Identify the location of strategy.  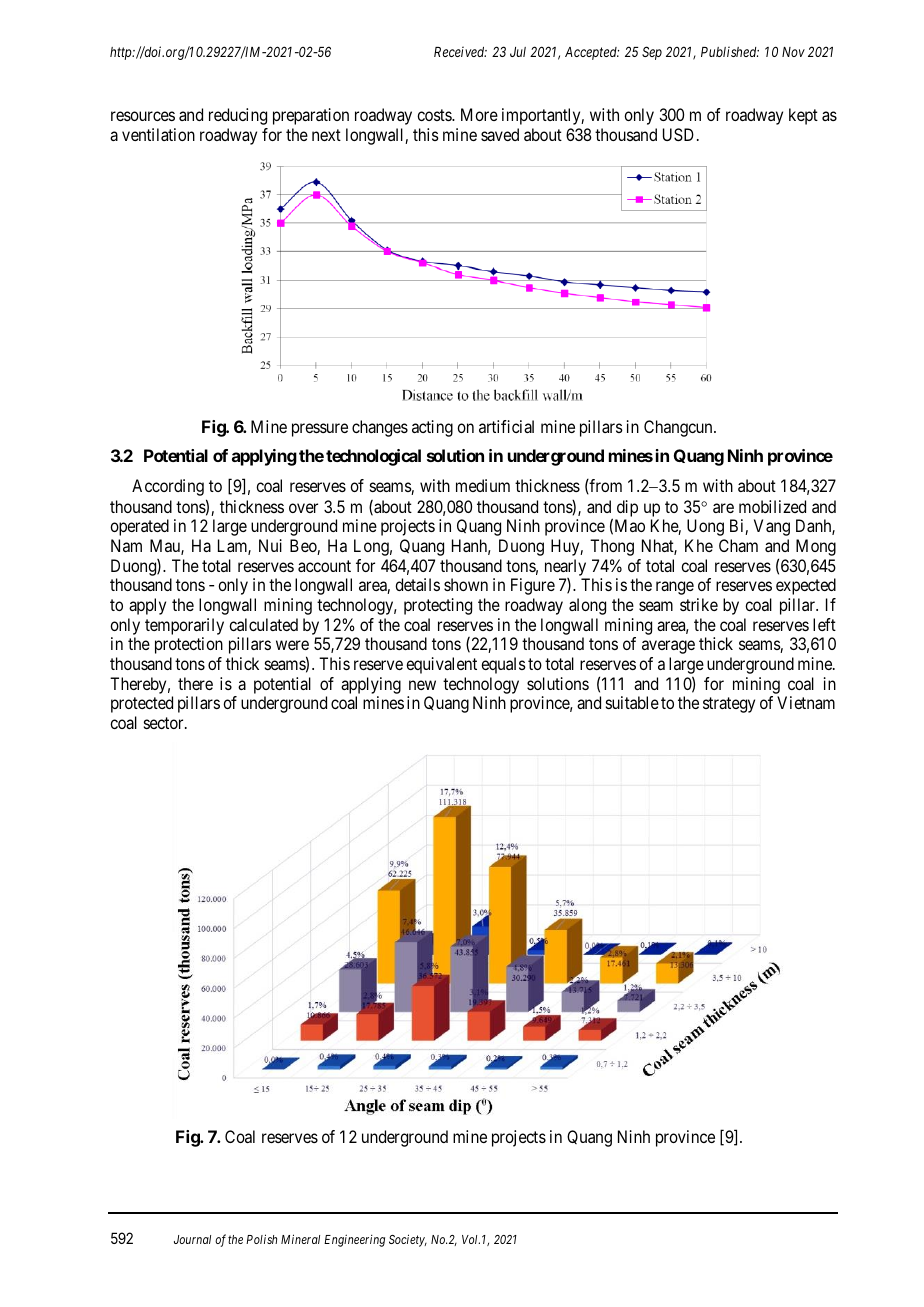
(729, 705).
